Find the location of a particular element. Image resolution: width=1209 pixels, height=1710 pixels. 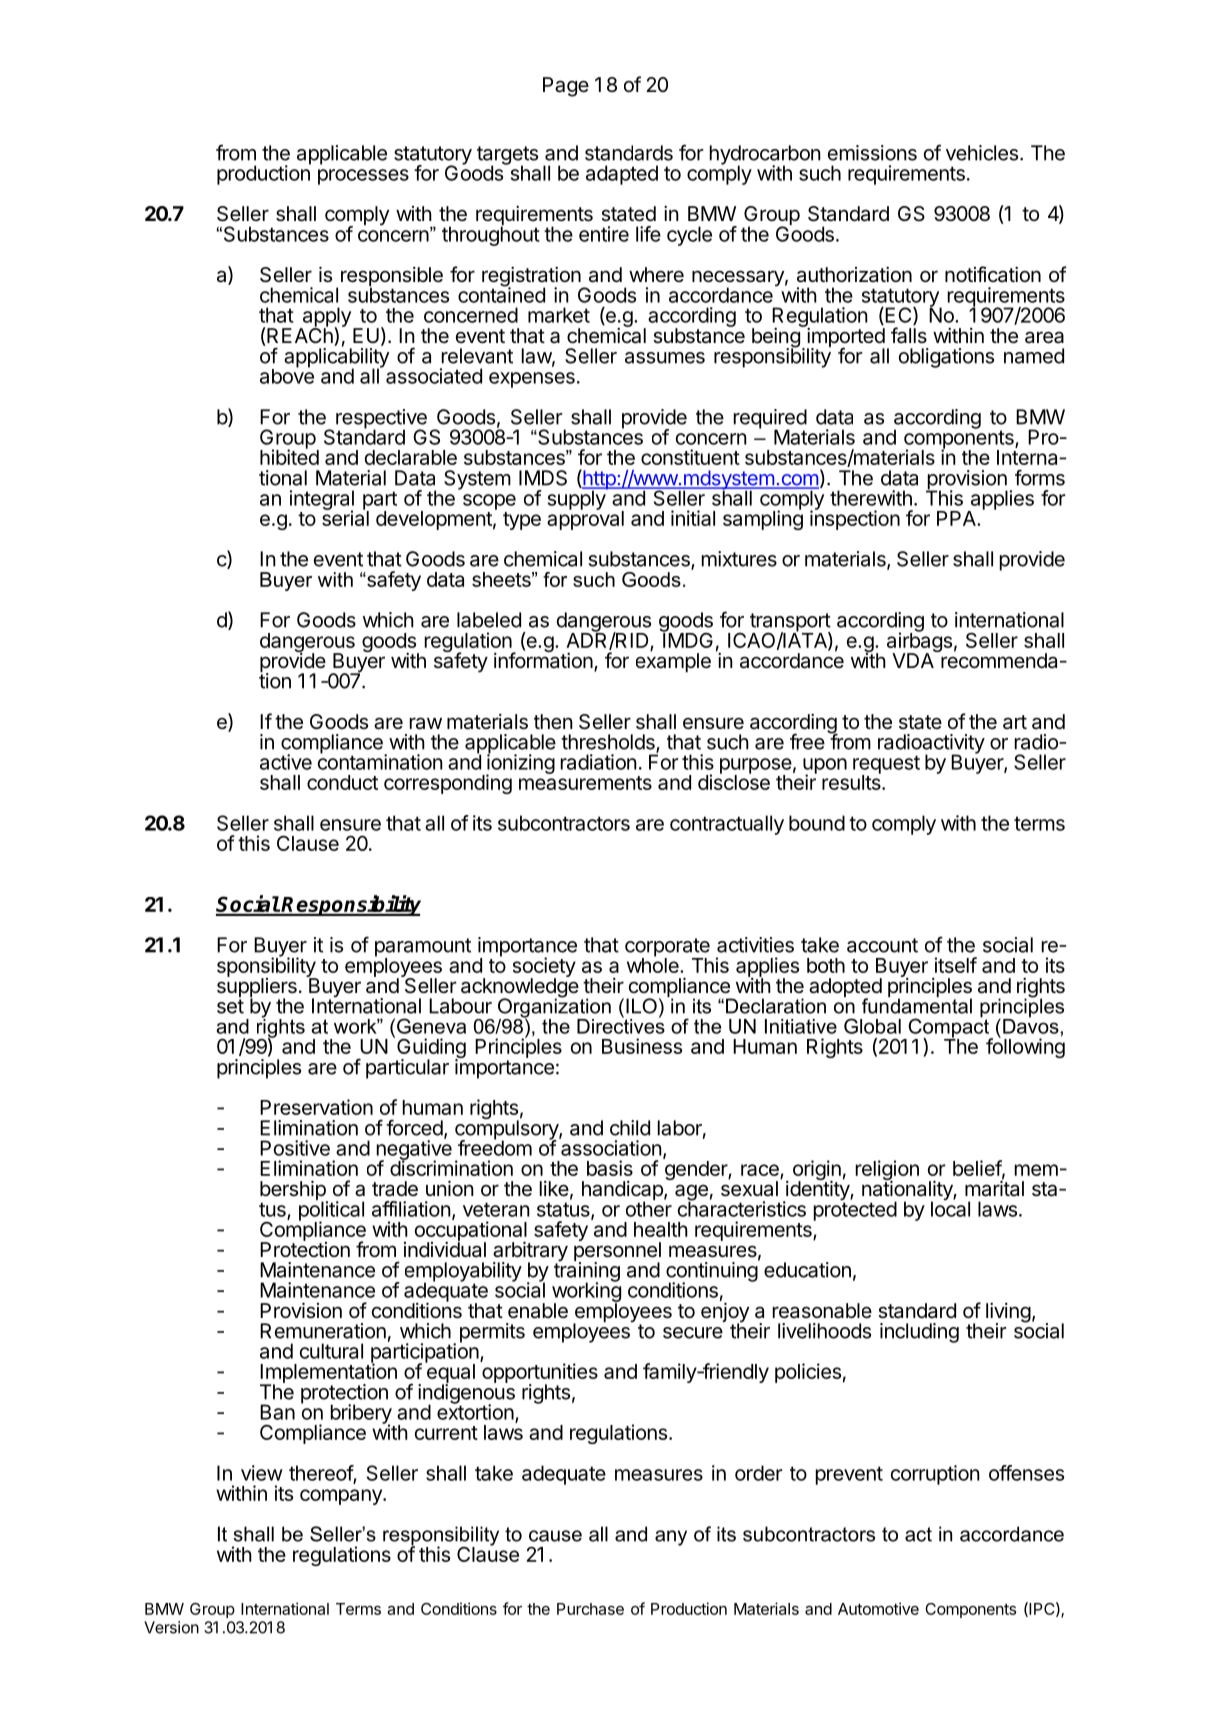

adapted is located at coordinates (622, 175).
